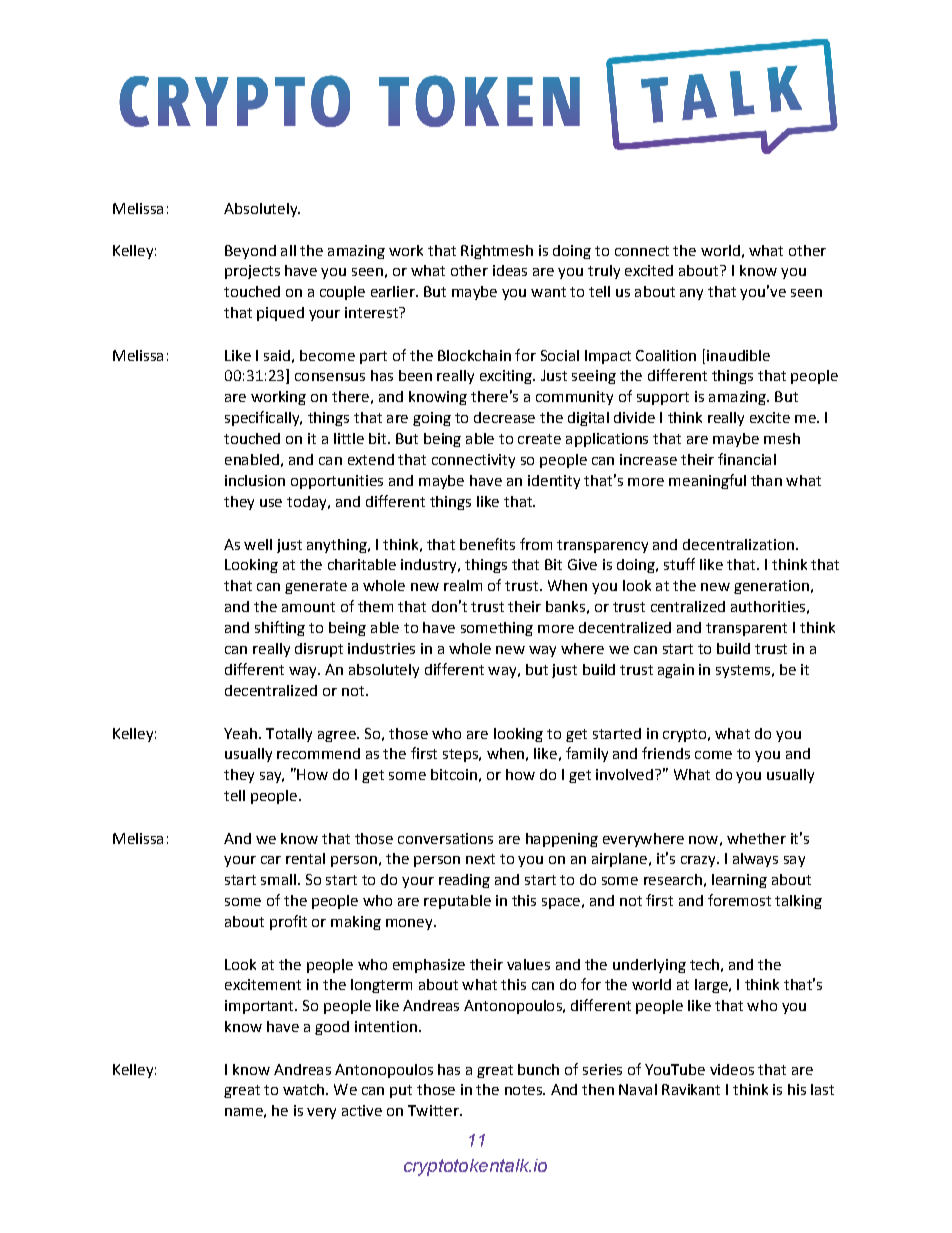  Describe the element at coordinates (732, 1069) in the page. I see `videos` at that location.
